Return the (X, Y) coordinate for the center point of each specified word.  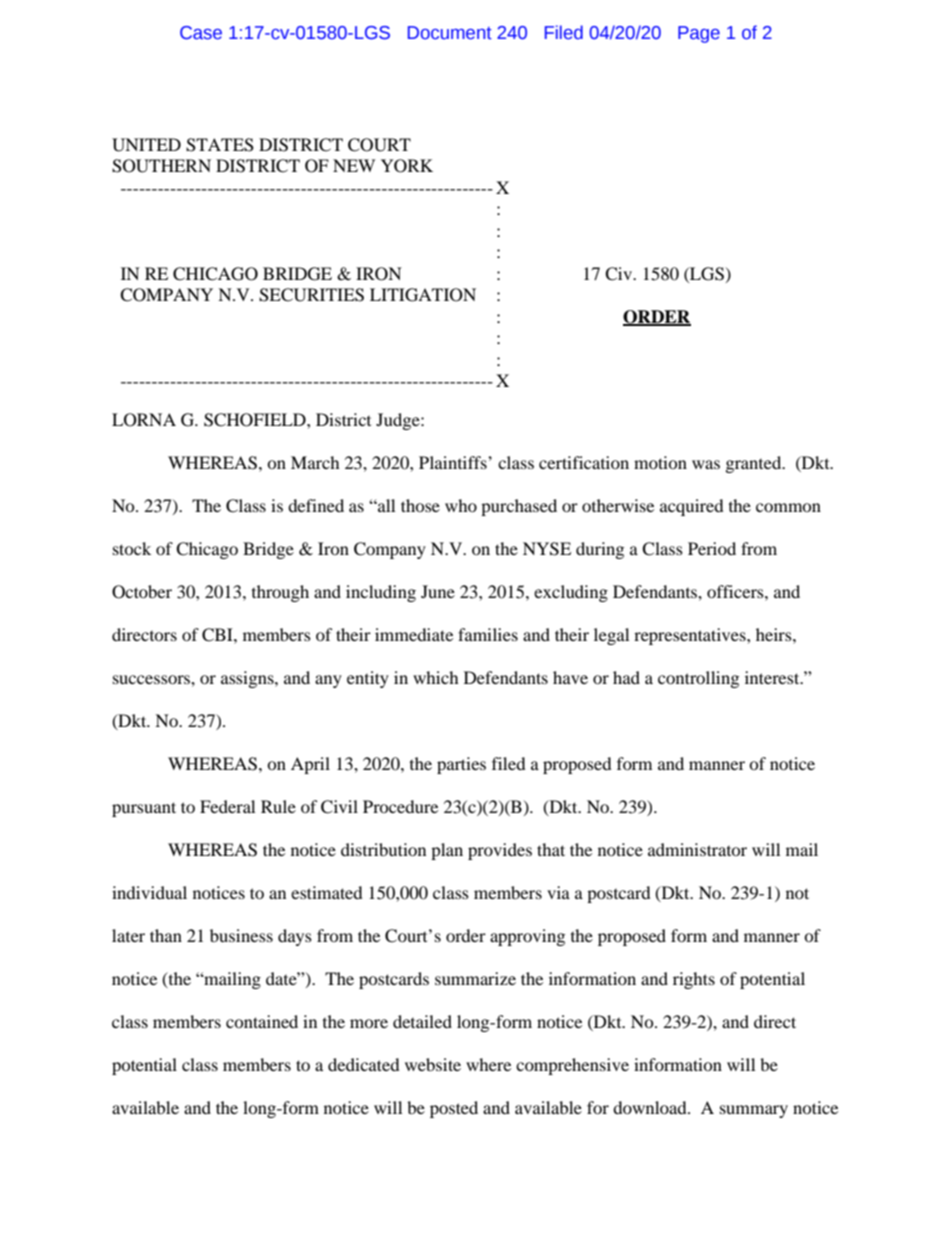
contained (262, 1021)
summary (754, 1111)
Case (201, 33)
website (433, 1064)
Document (450, 33)
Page (699, 34)
